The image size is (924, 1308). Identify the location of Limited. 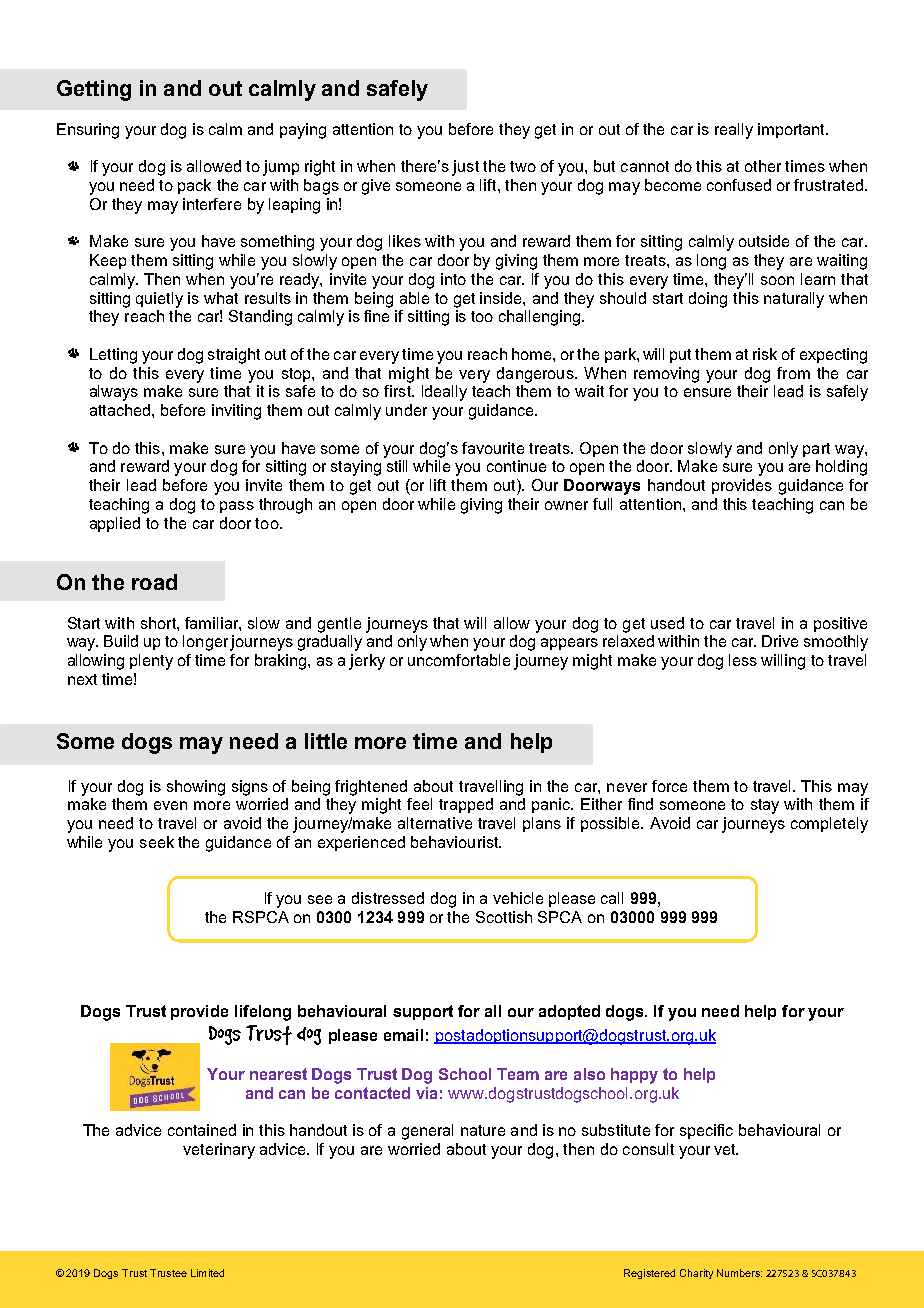
(207, 1273).
